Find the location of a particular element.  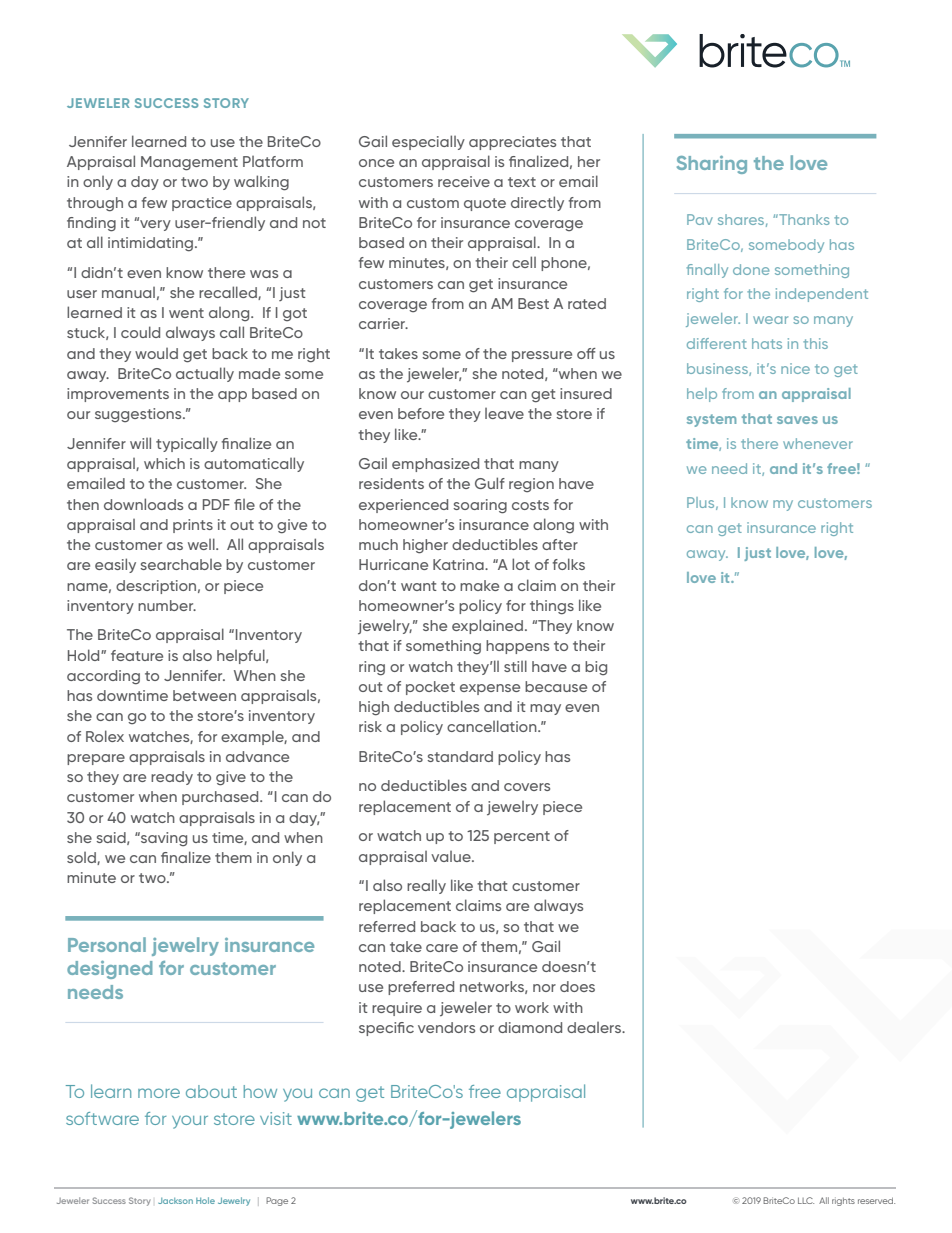

Jackson is located at coordinates (175, 1201).
